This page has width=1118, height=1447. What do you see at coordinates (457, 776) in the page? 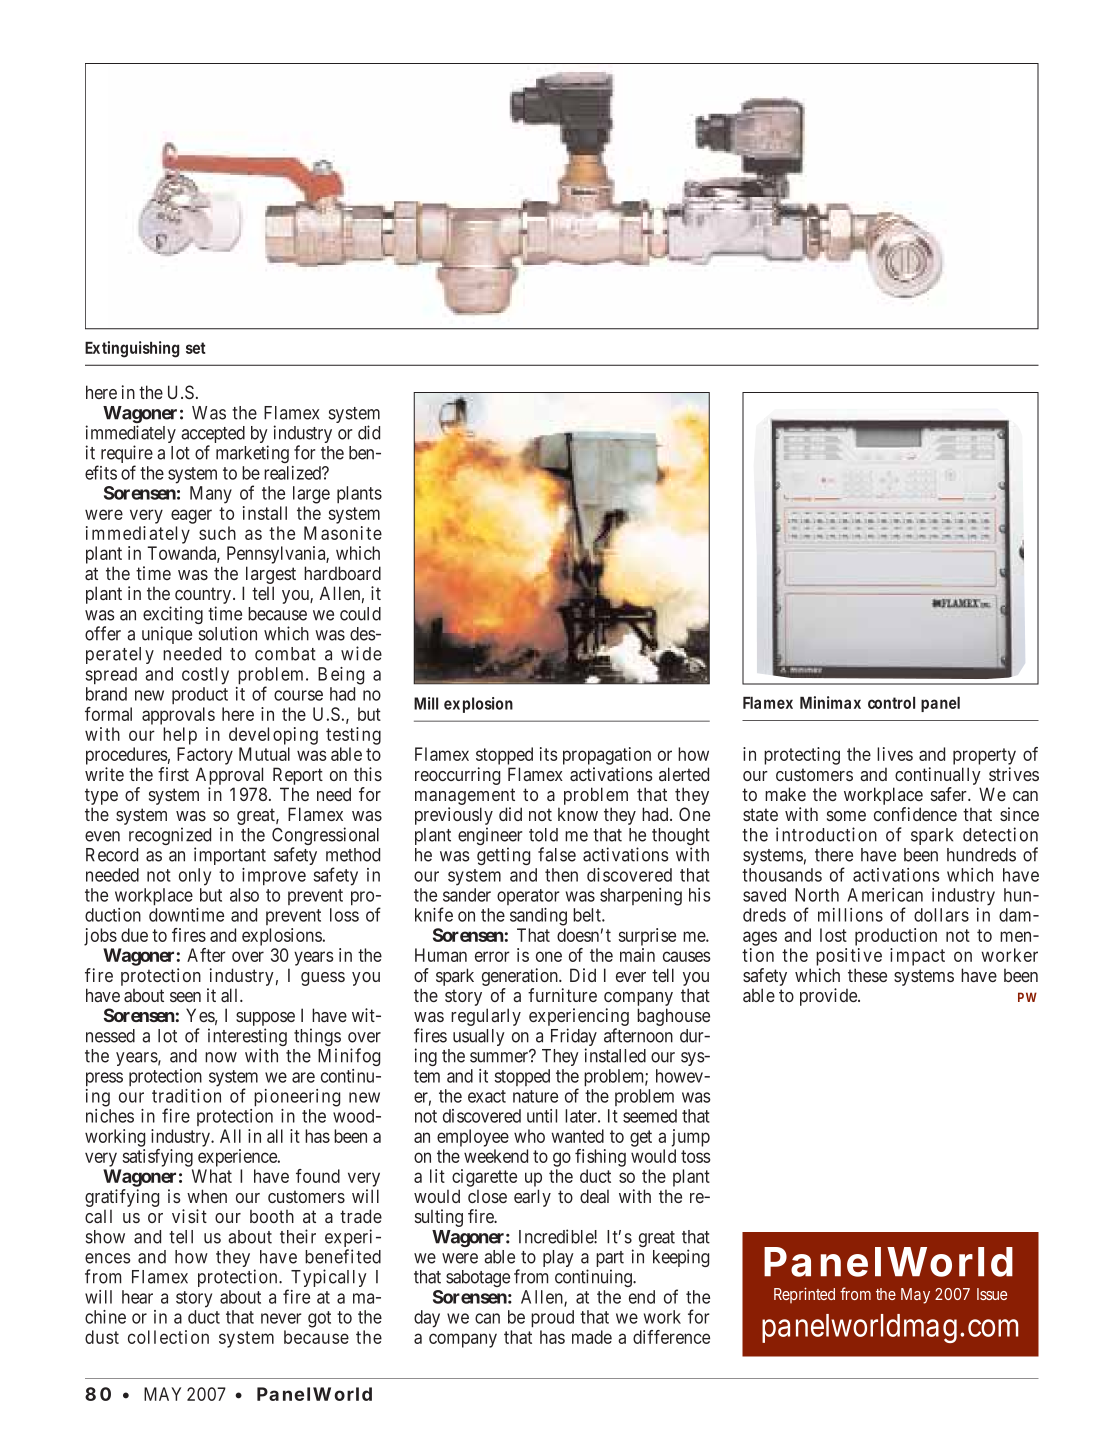
I see `reoccurring` at bounding box center [457, 776].
